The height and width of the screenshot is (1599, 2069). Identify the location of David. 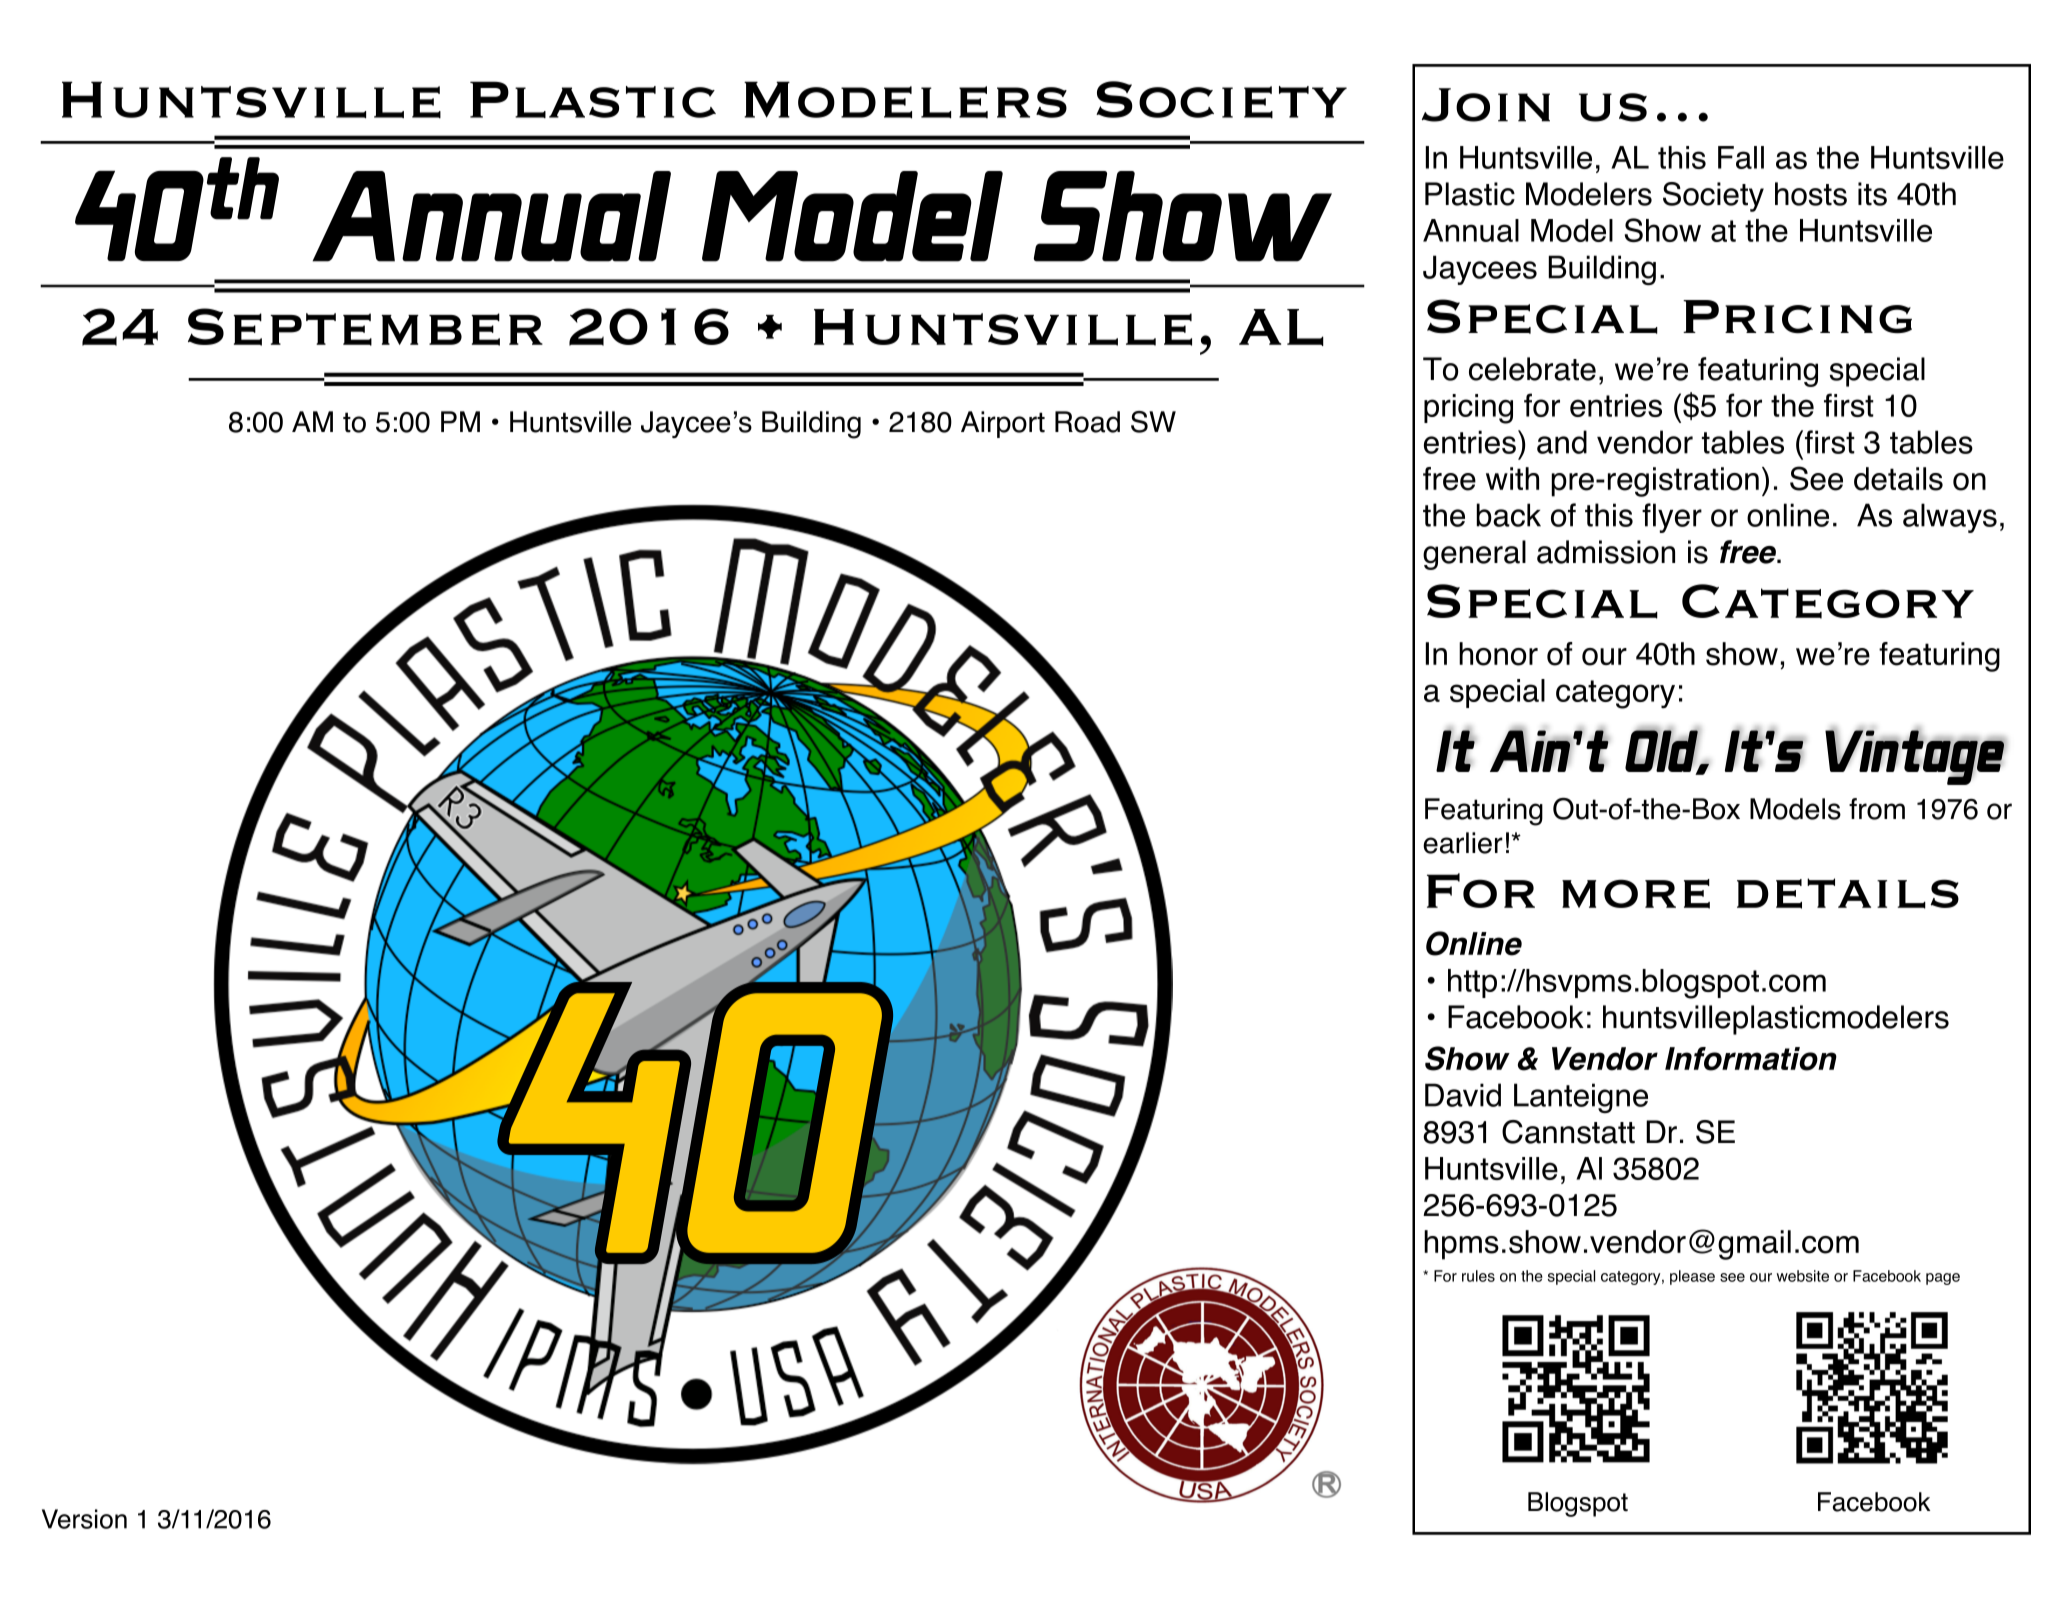
(1463, 1095).
